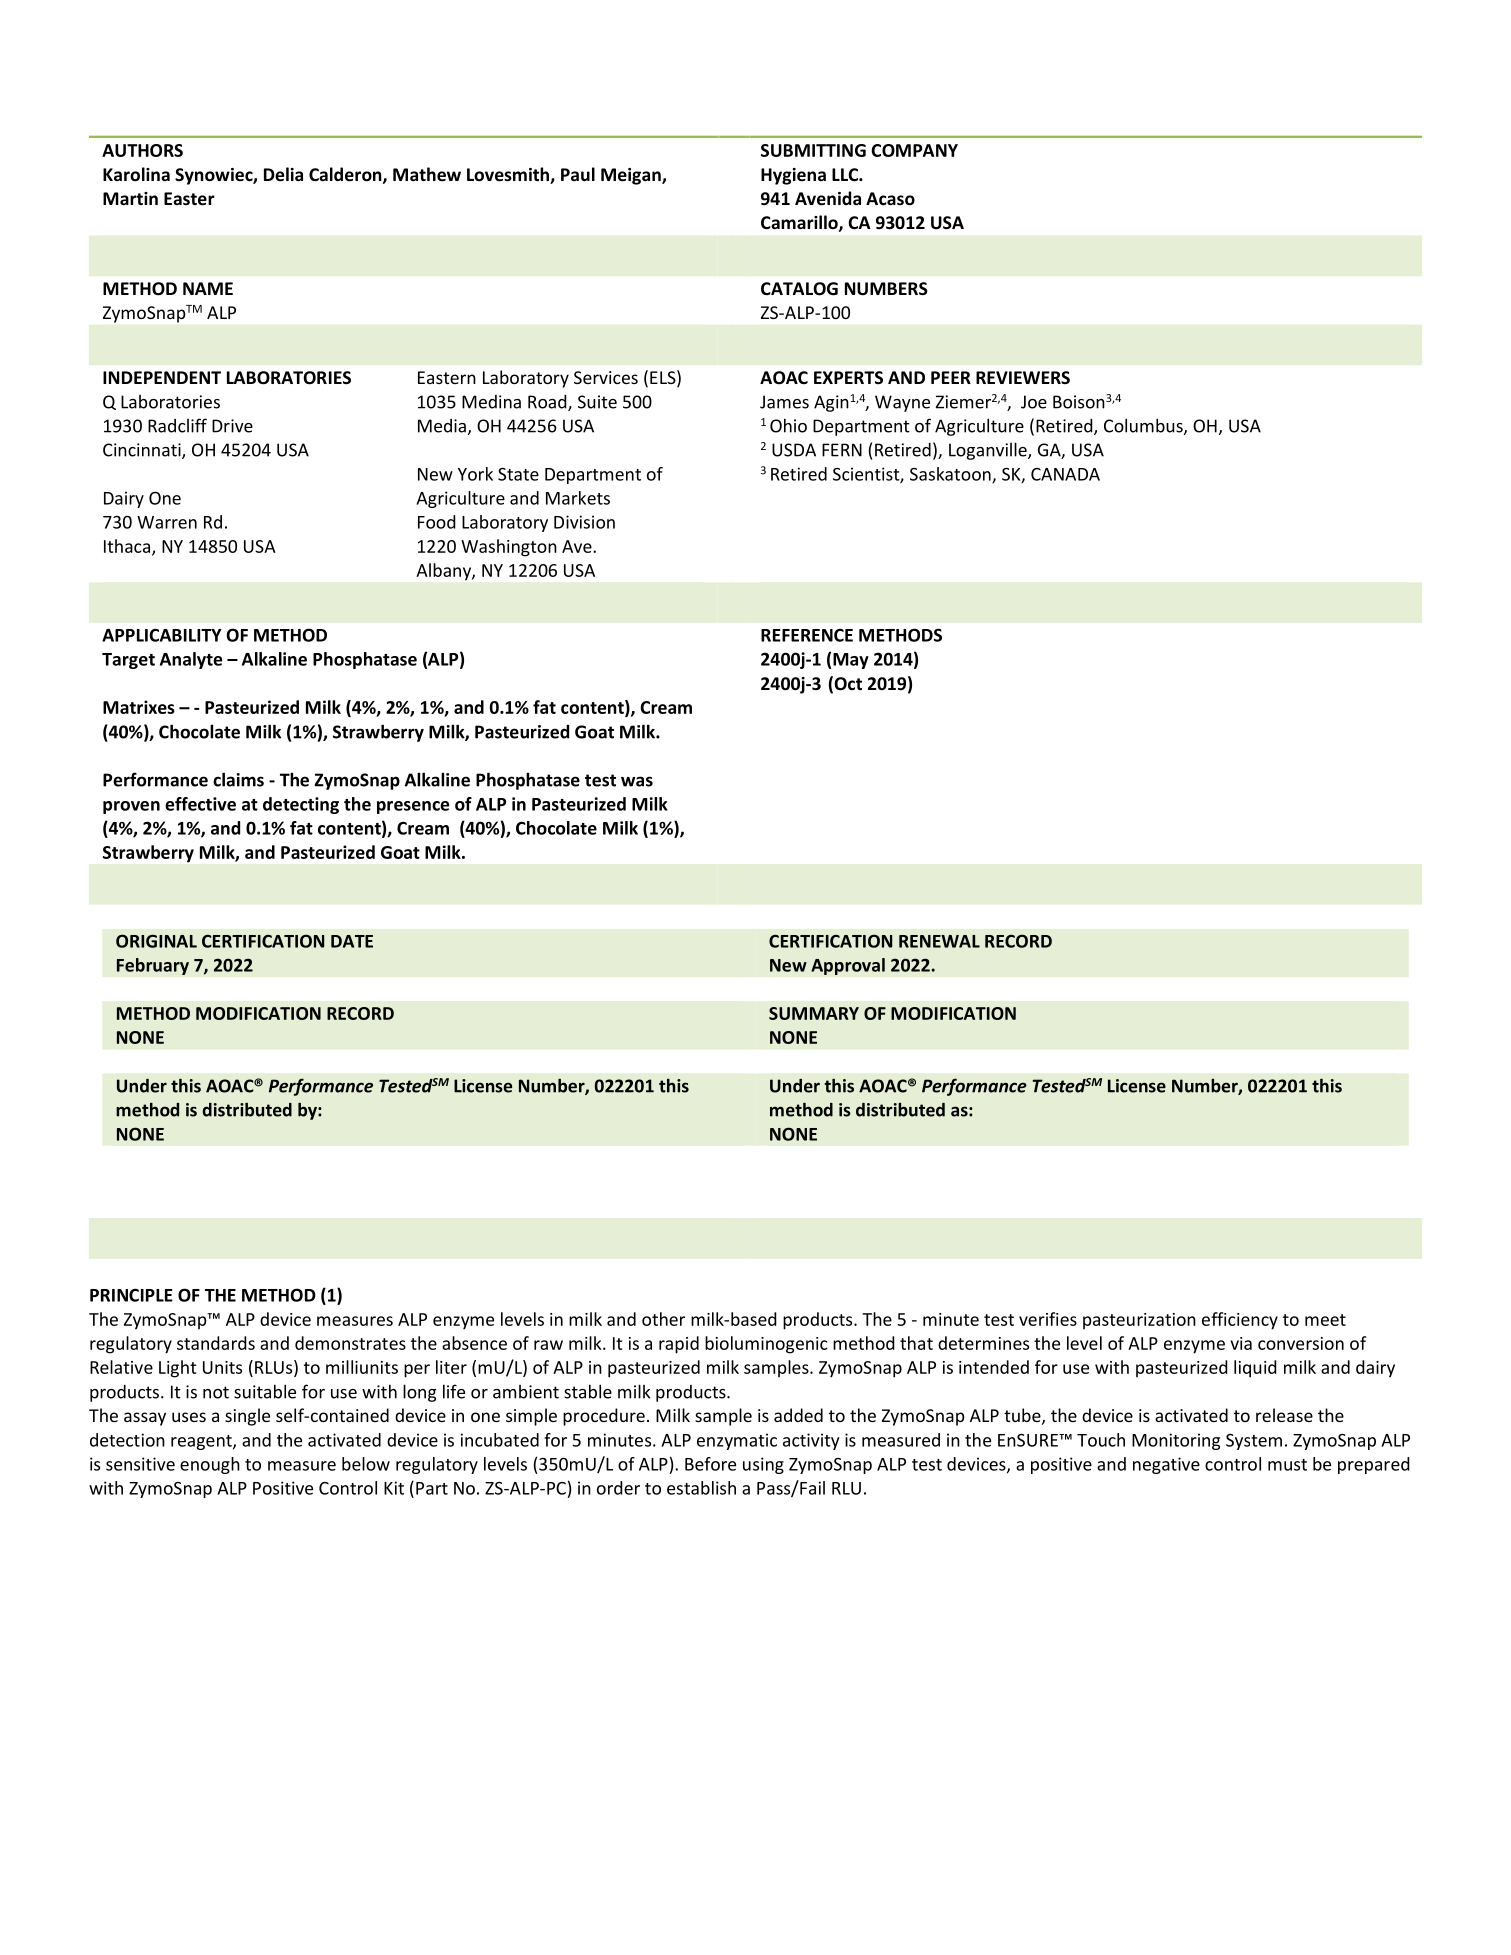 The height and width of the document is (1955, 1511). What do you see at coordinates (1240, 1321) in the document?
I see `efficiency` at bounding box center [1240, 1321].
